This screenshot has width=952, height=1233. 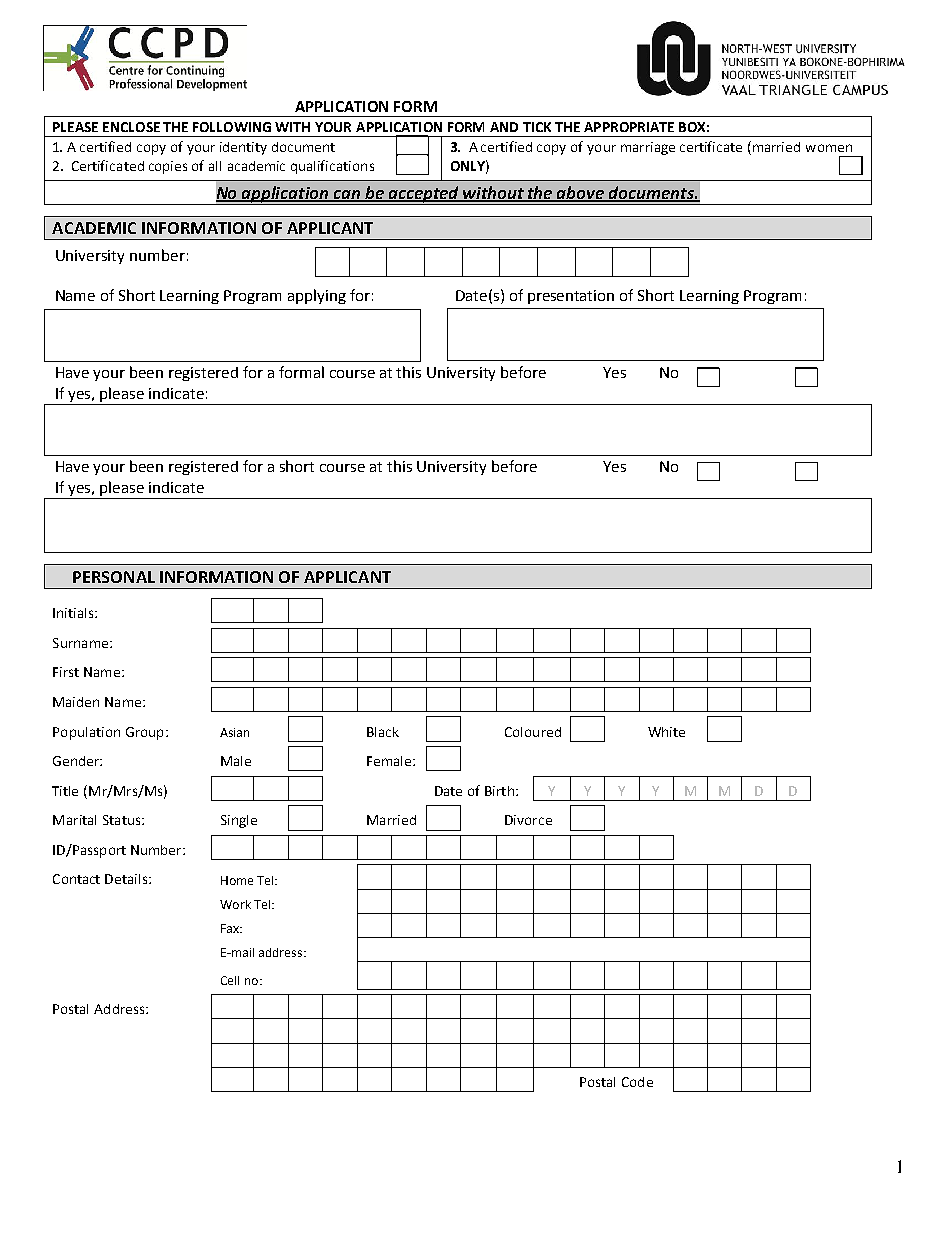 I want to click on AND, so click(x=504, y=127).
